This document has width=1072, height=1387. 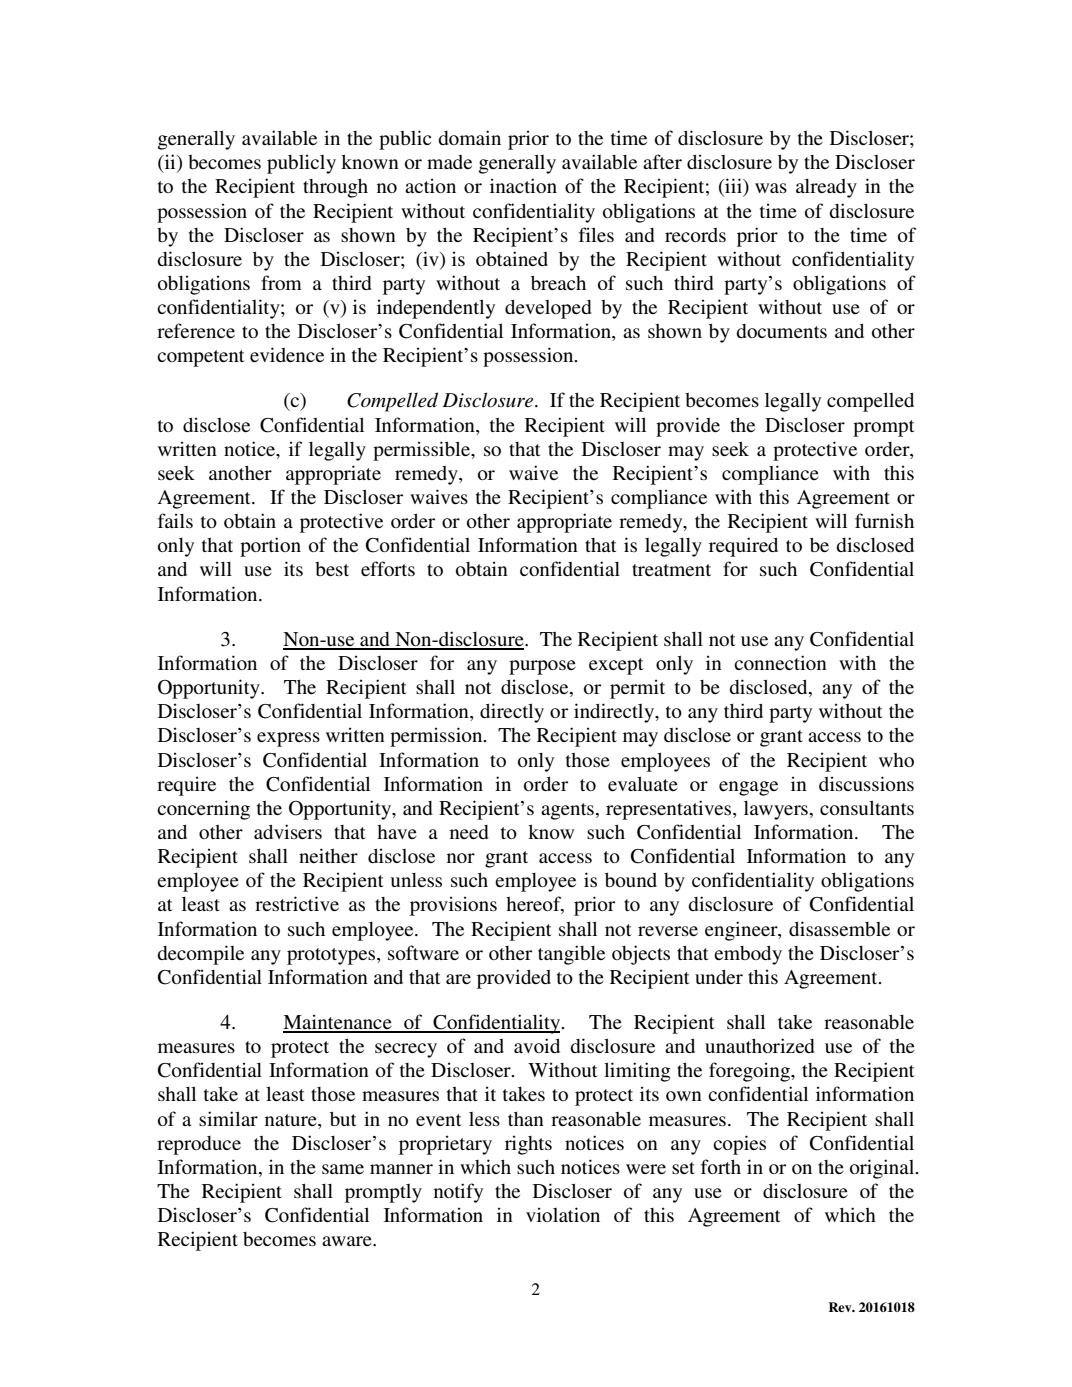 What do you see at coordinates (469, 137) in the document?
I see `domain` at bounding box center [469, 137].
